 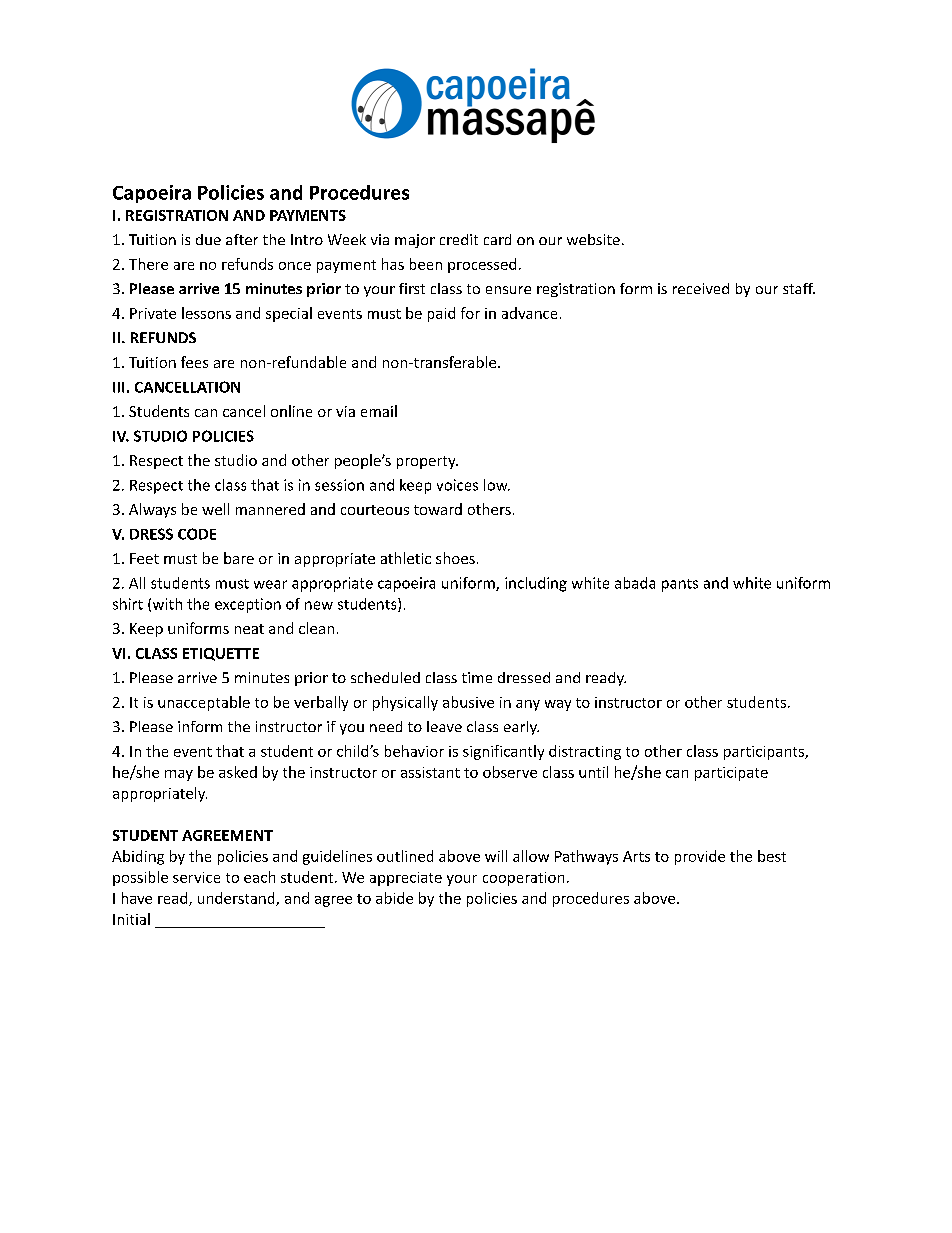 What do you see at coordinates (701, 288) in the screenshot?
I see `received` at bounding box center [701, 288].
